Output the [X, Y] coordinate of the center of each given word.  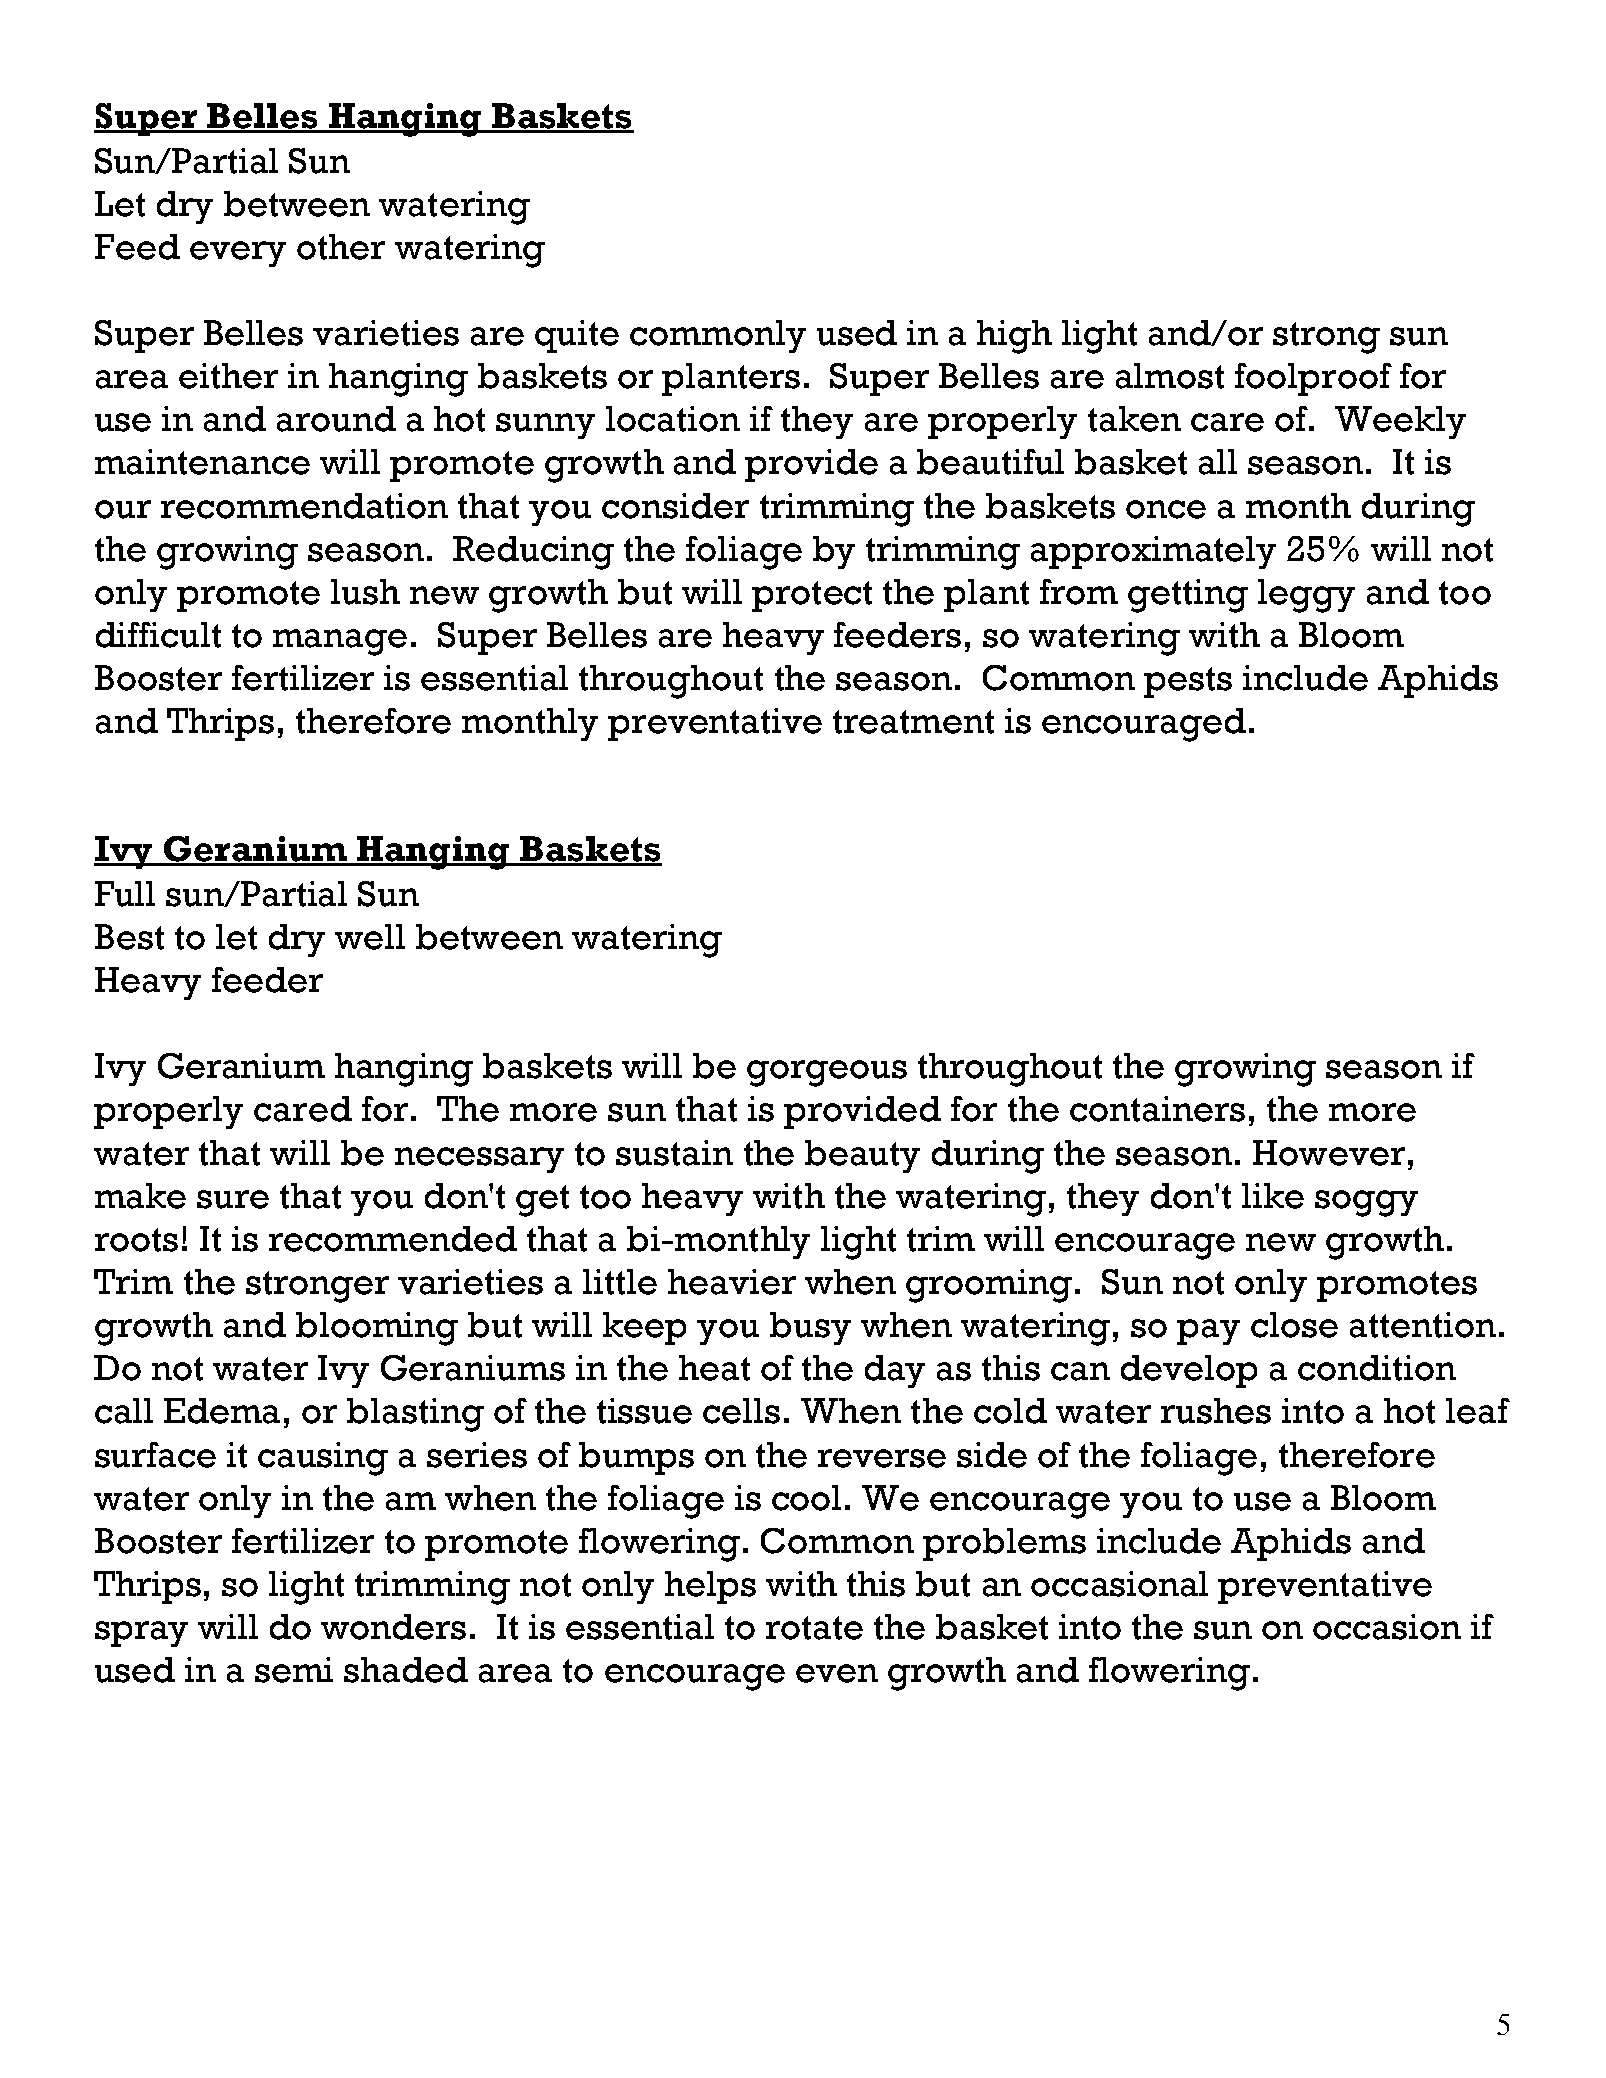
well [370, 937]
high [1014, 337]
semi [294, 1670]
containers [1157, 1109]
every [238, 254]
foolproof [1313, 379]
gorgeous [827, 1073]
